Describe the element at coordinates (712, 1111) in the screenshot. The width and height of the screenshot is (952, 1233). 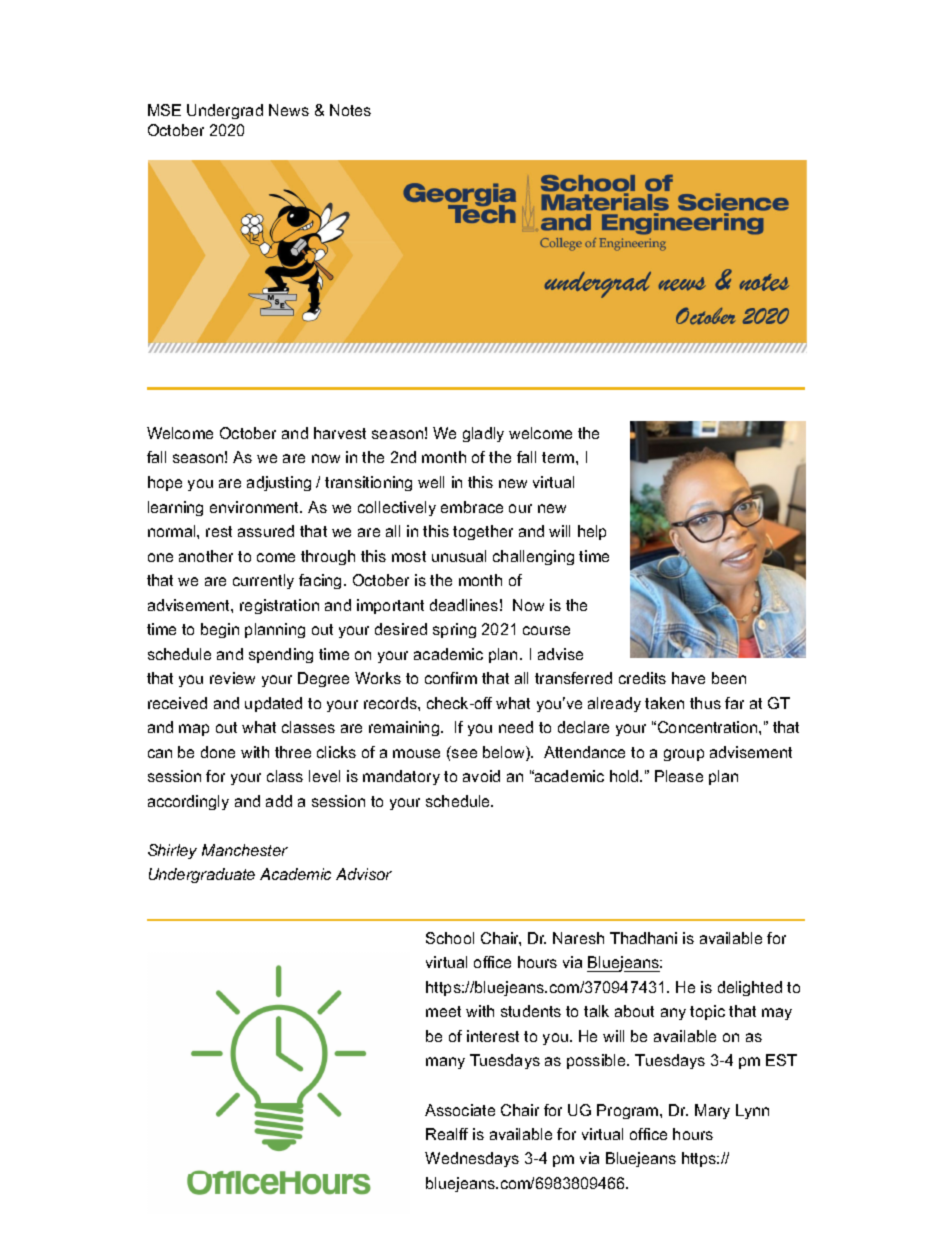
I see `Mary` at that location.
